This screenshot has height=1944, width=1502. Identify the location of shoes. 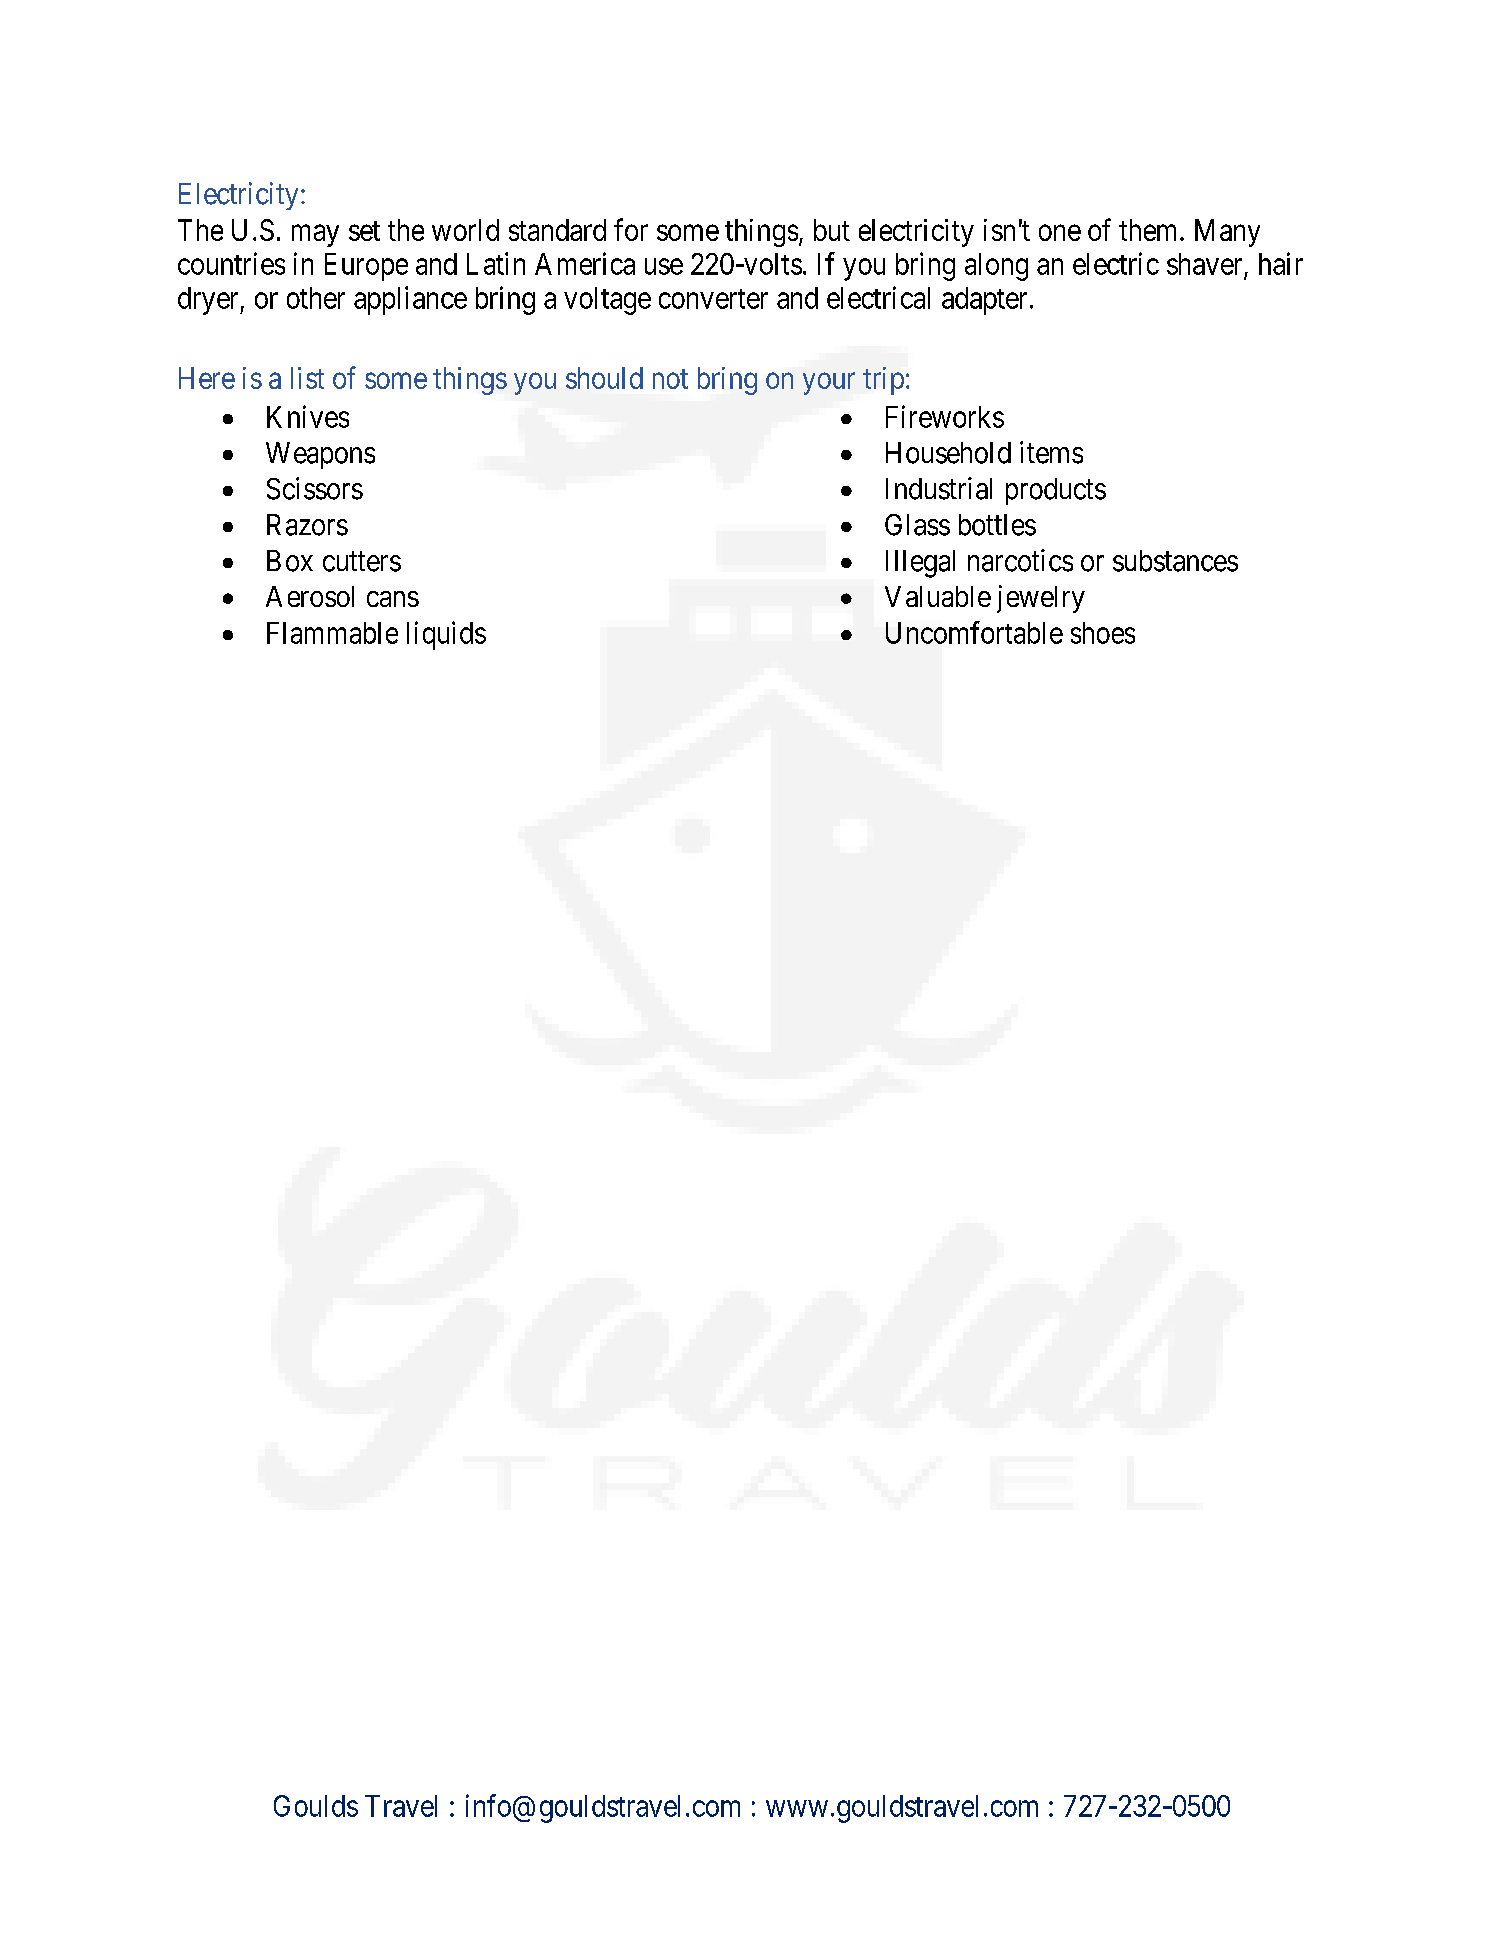
(1103, 633).
